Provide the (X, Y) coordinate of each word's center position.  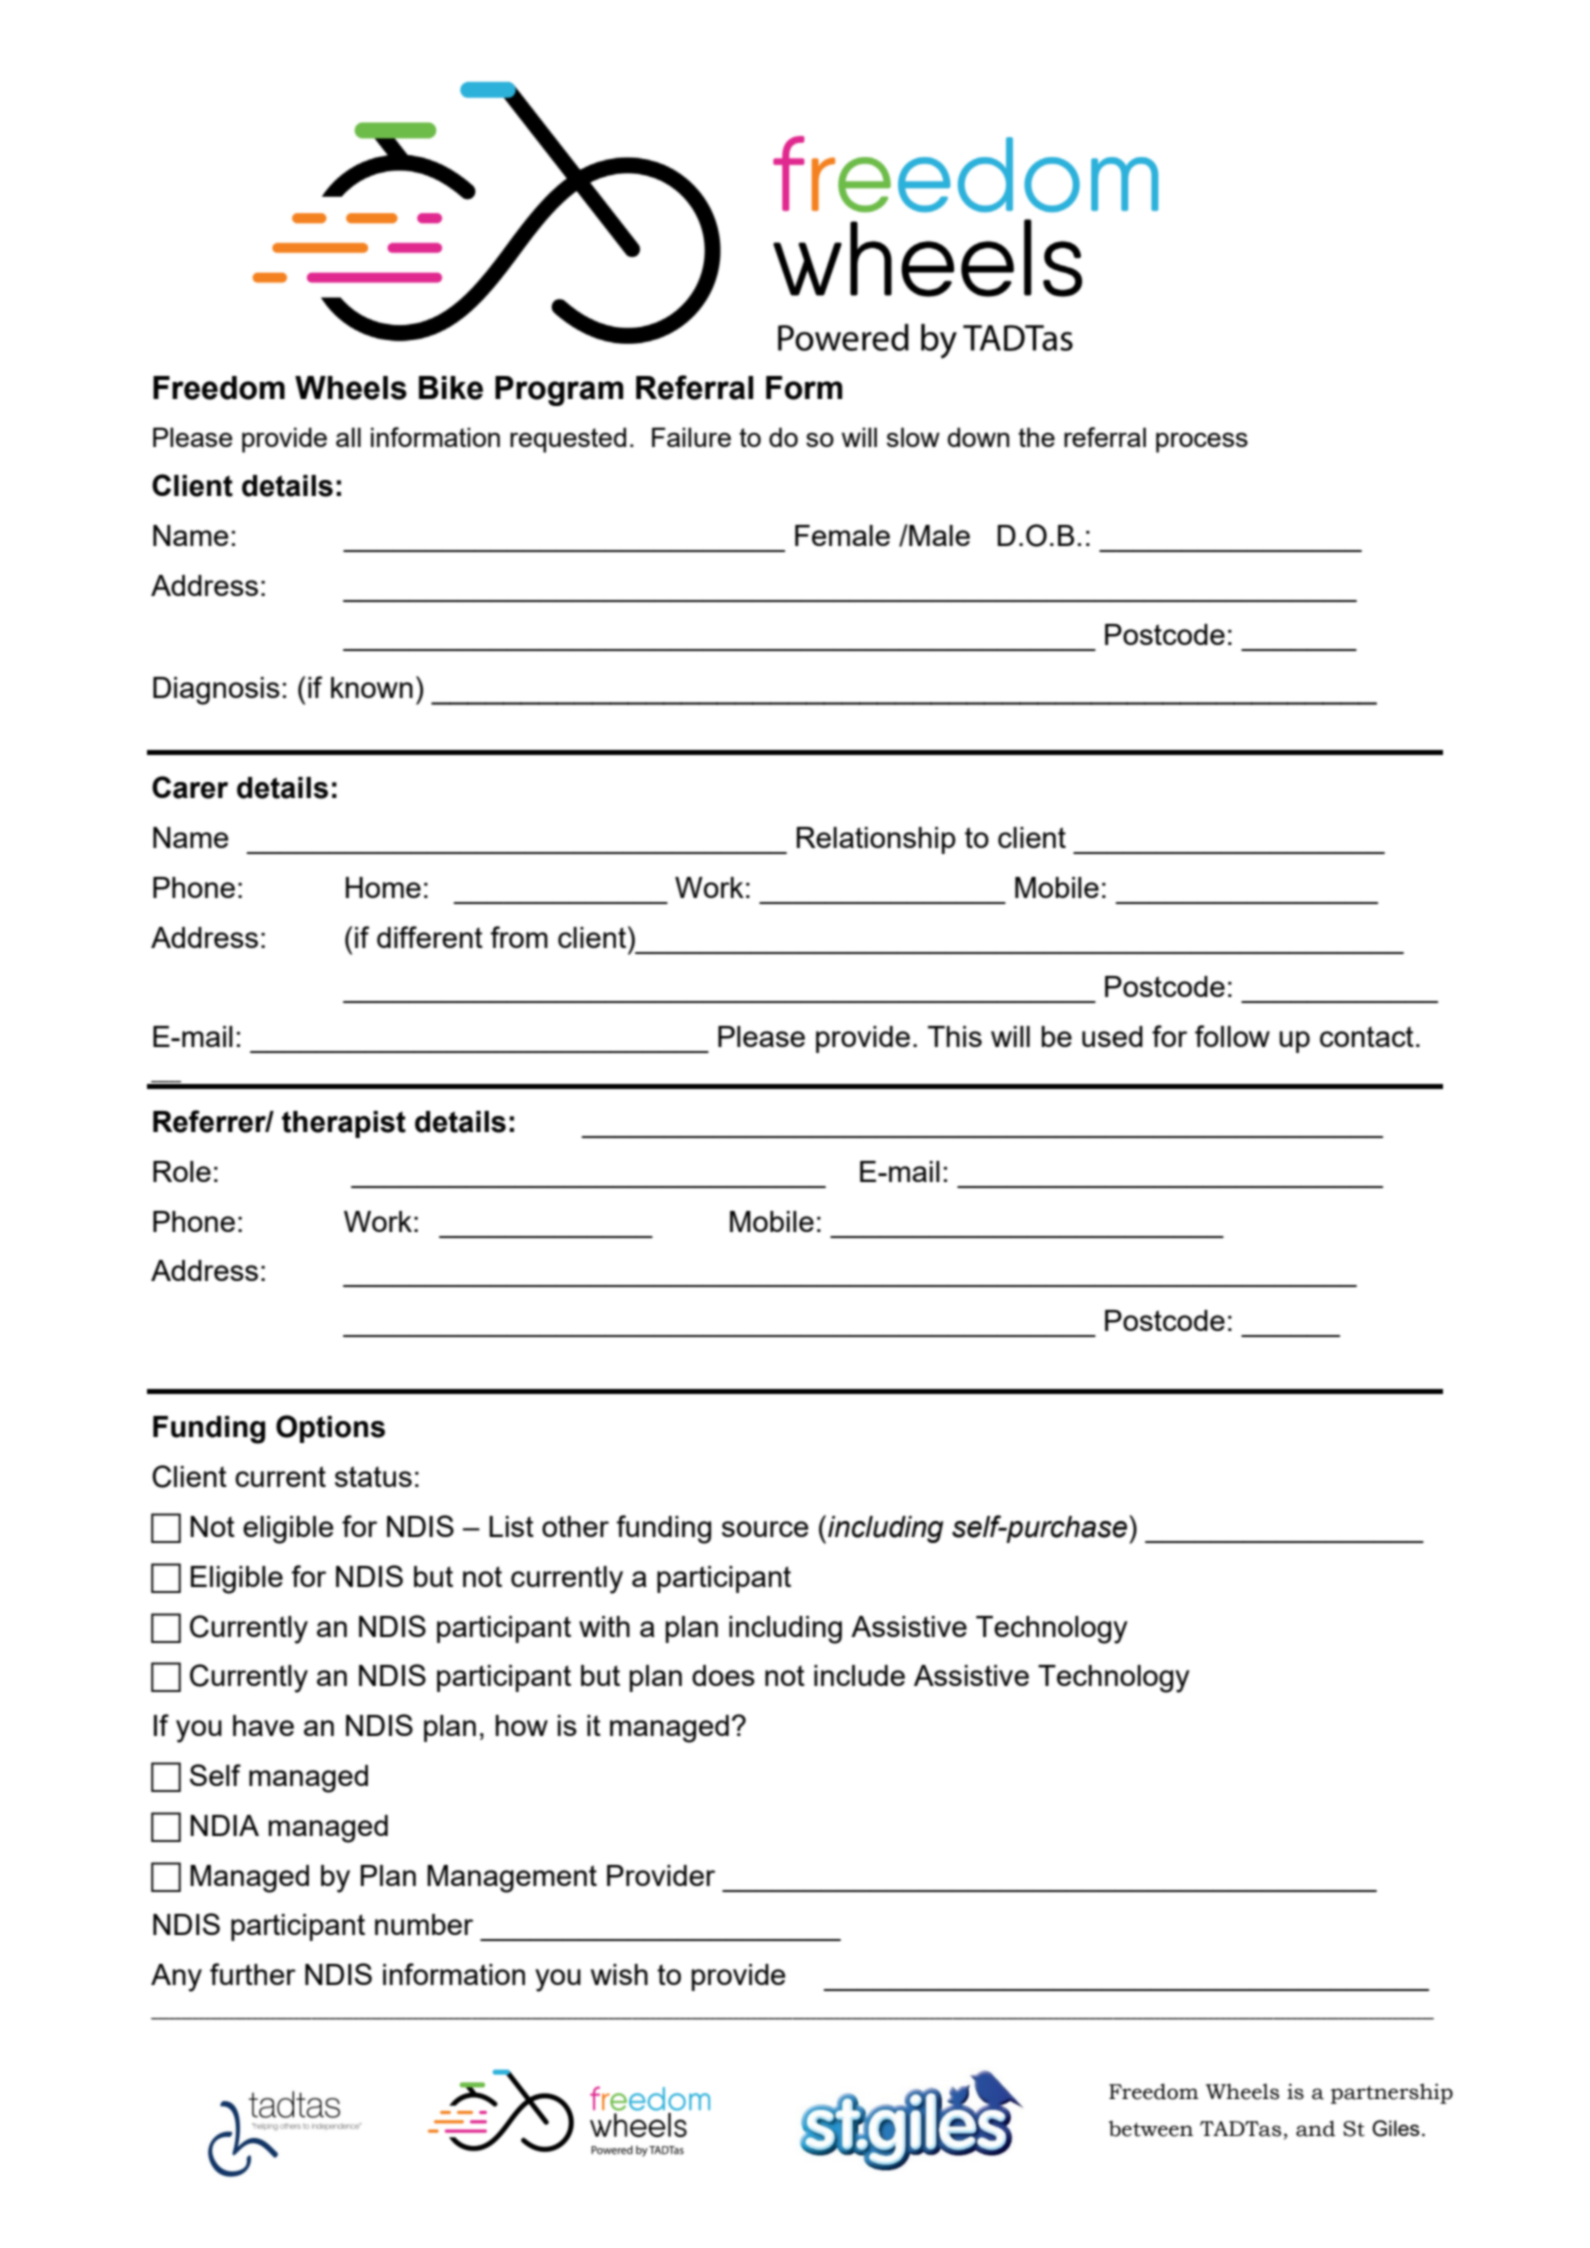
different (430, 937)
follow (1232, 1036)
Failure (691, 437)
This (955, 1036)
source (765, 1529)
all (348, 437)
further (253, 1974)
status (373, 1476)
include (859, 1675)
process (1202, 442)
